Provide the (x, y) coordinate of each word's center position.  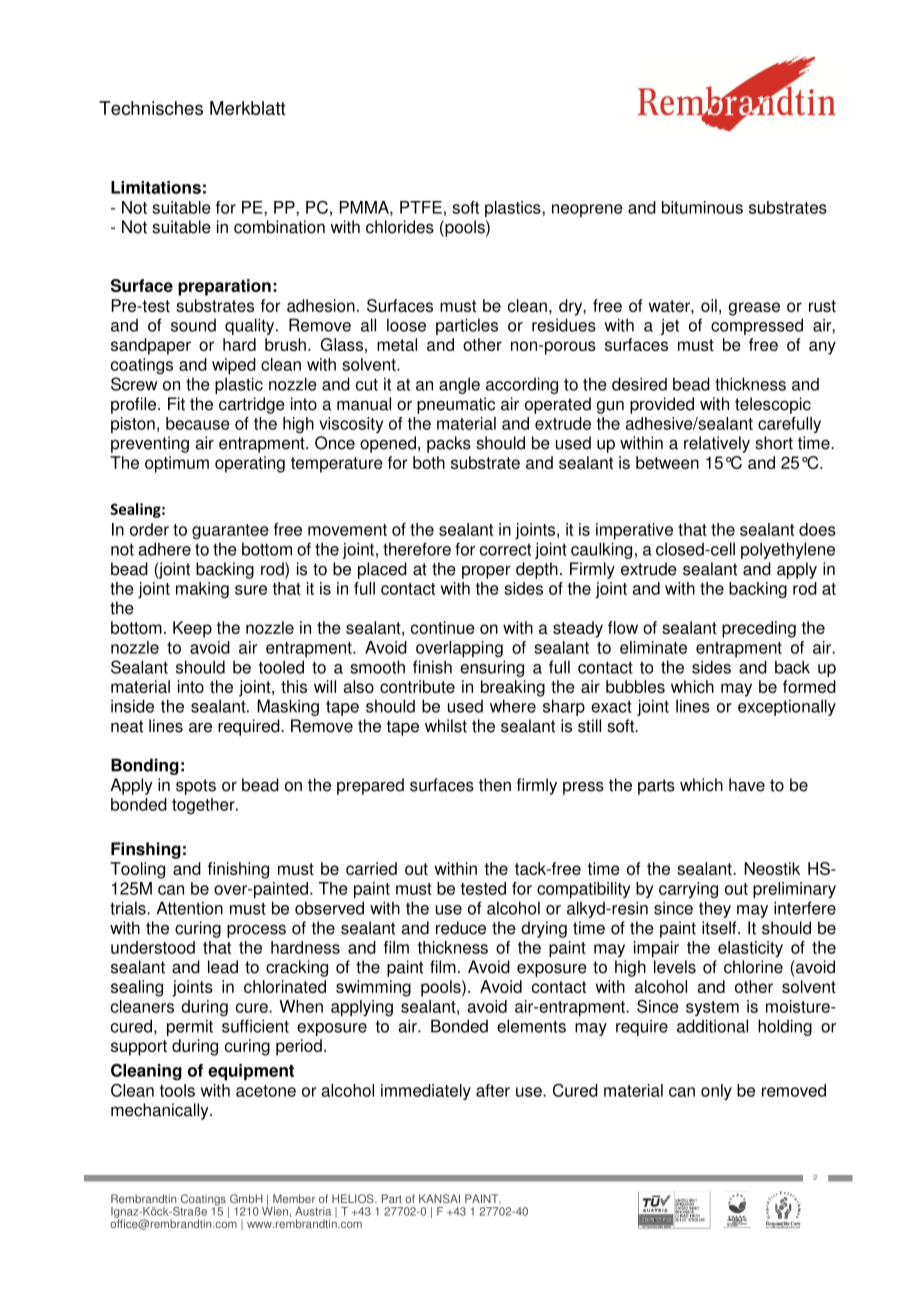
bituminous (702, 207)
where (513, 706)
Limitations (156, 187)
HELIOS (354, 1198)
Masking (288, 707)
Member (294, 1198)
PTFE (421, 207)
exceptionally (787, 707)
